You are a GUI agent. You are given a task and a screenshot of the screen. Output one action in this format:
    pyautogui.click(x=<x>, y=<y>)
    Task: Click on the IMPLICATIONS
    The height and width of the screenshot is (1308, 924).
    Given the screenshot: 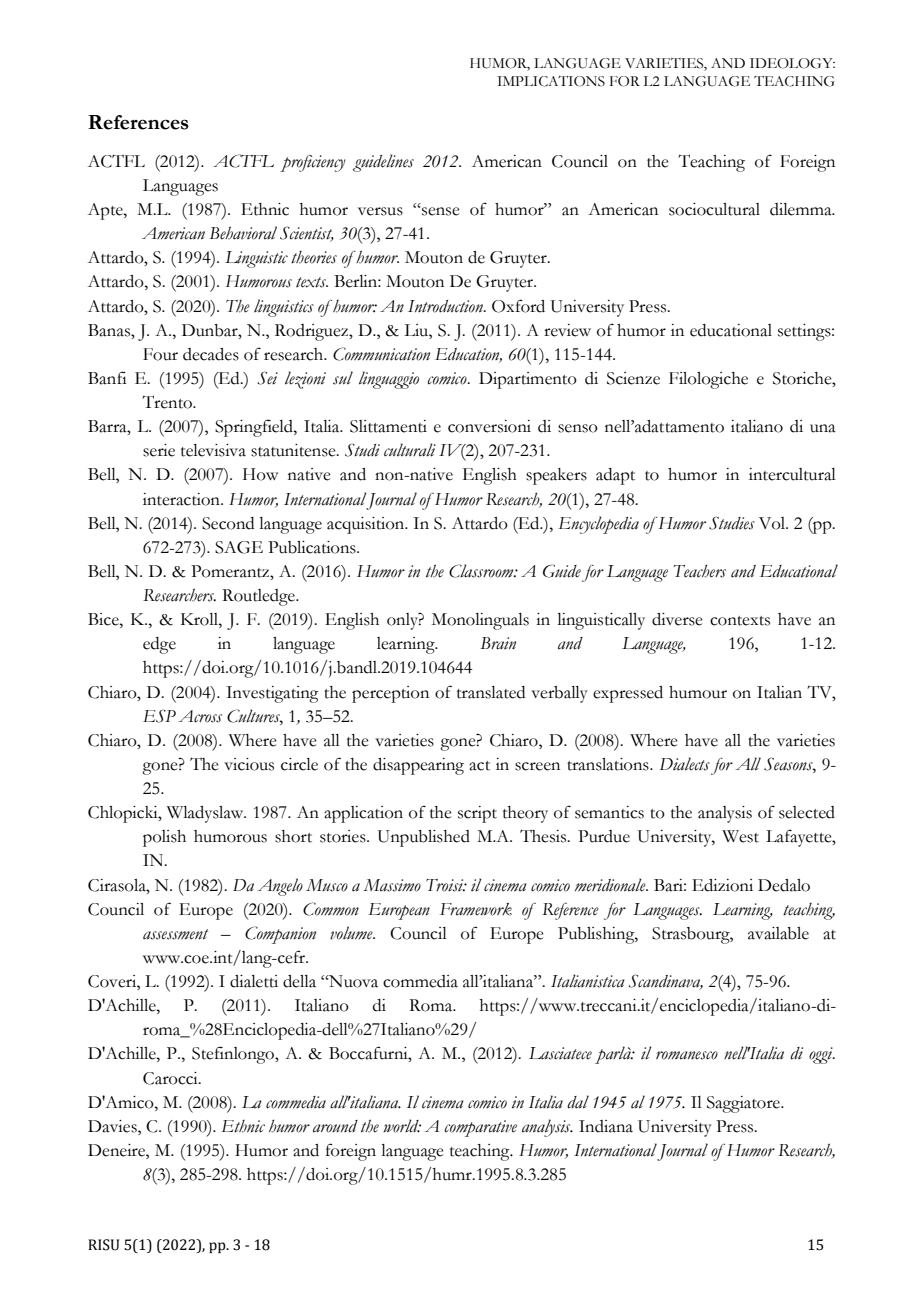 What is the action you would take?
    pyautogui.click(x=551, y=81)
